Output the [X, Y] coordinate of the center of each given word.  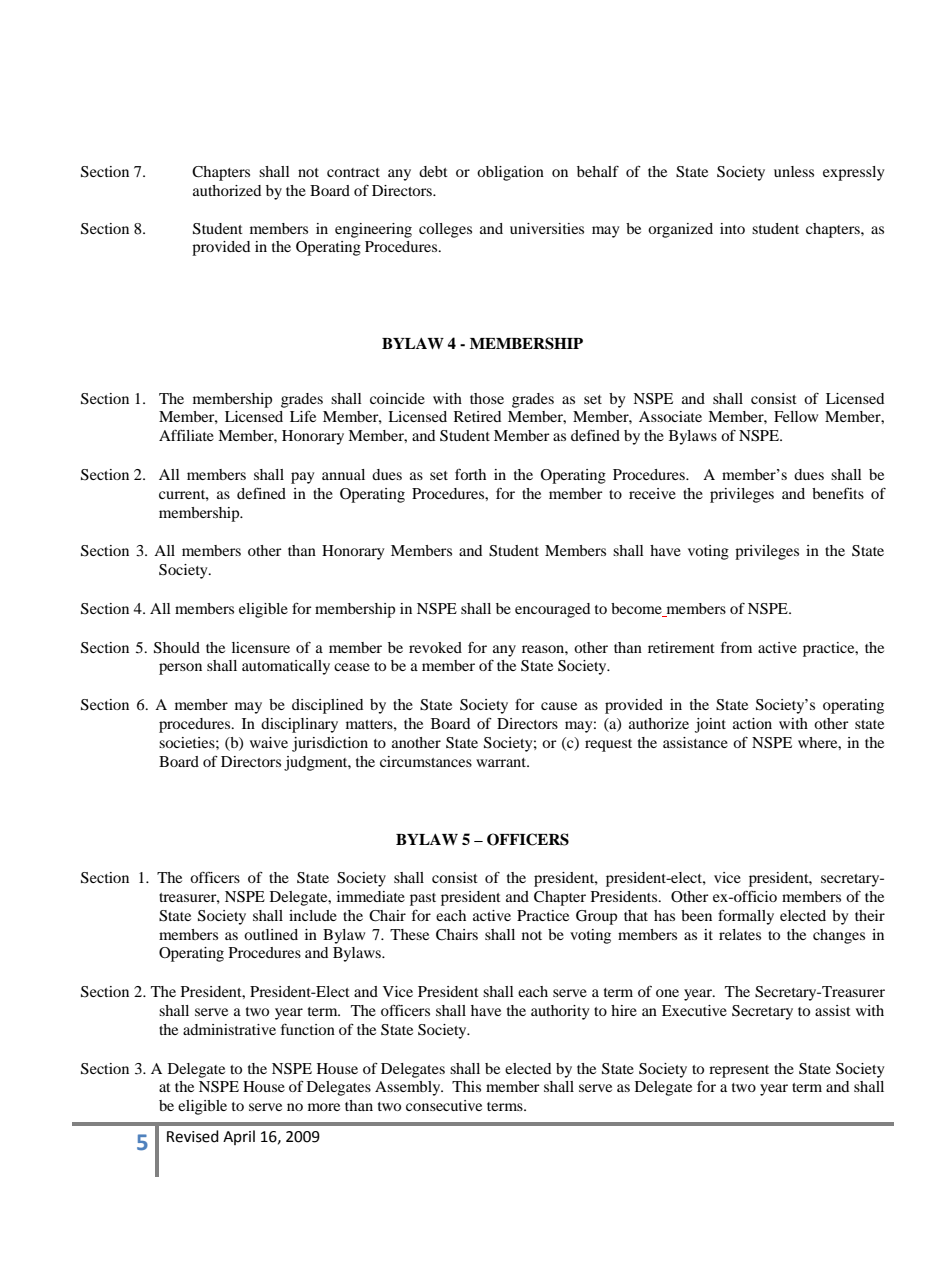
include [313, 915]
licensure [261, 647]
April [239, 1137]
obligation [510, 173]
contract [353, 172]
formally [746, 917]
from [736, 647]
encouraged [552, 610]
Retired [477, 416]
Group [596, 917]
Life [303, 416]
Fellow [796, 416]
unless [794, 171]
